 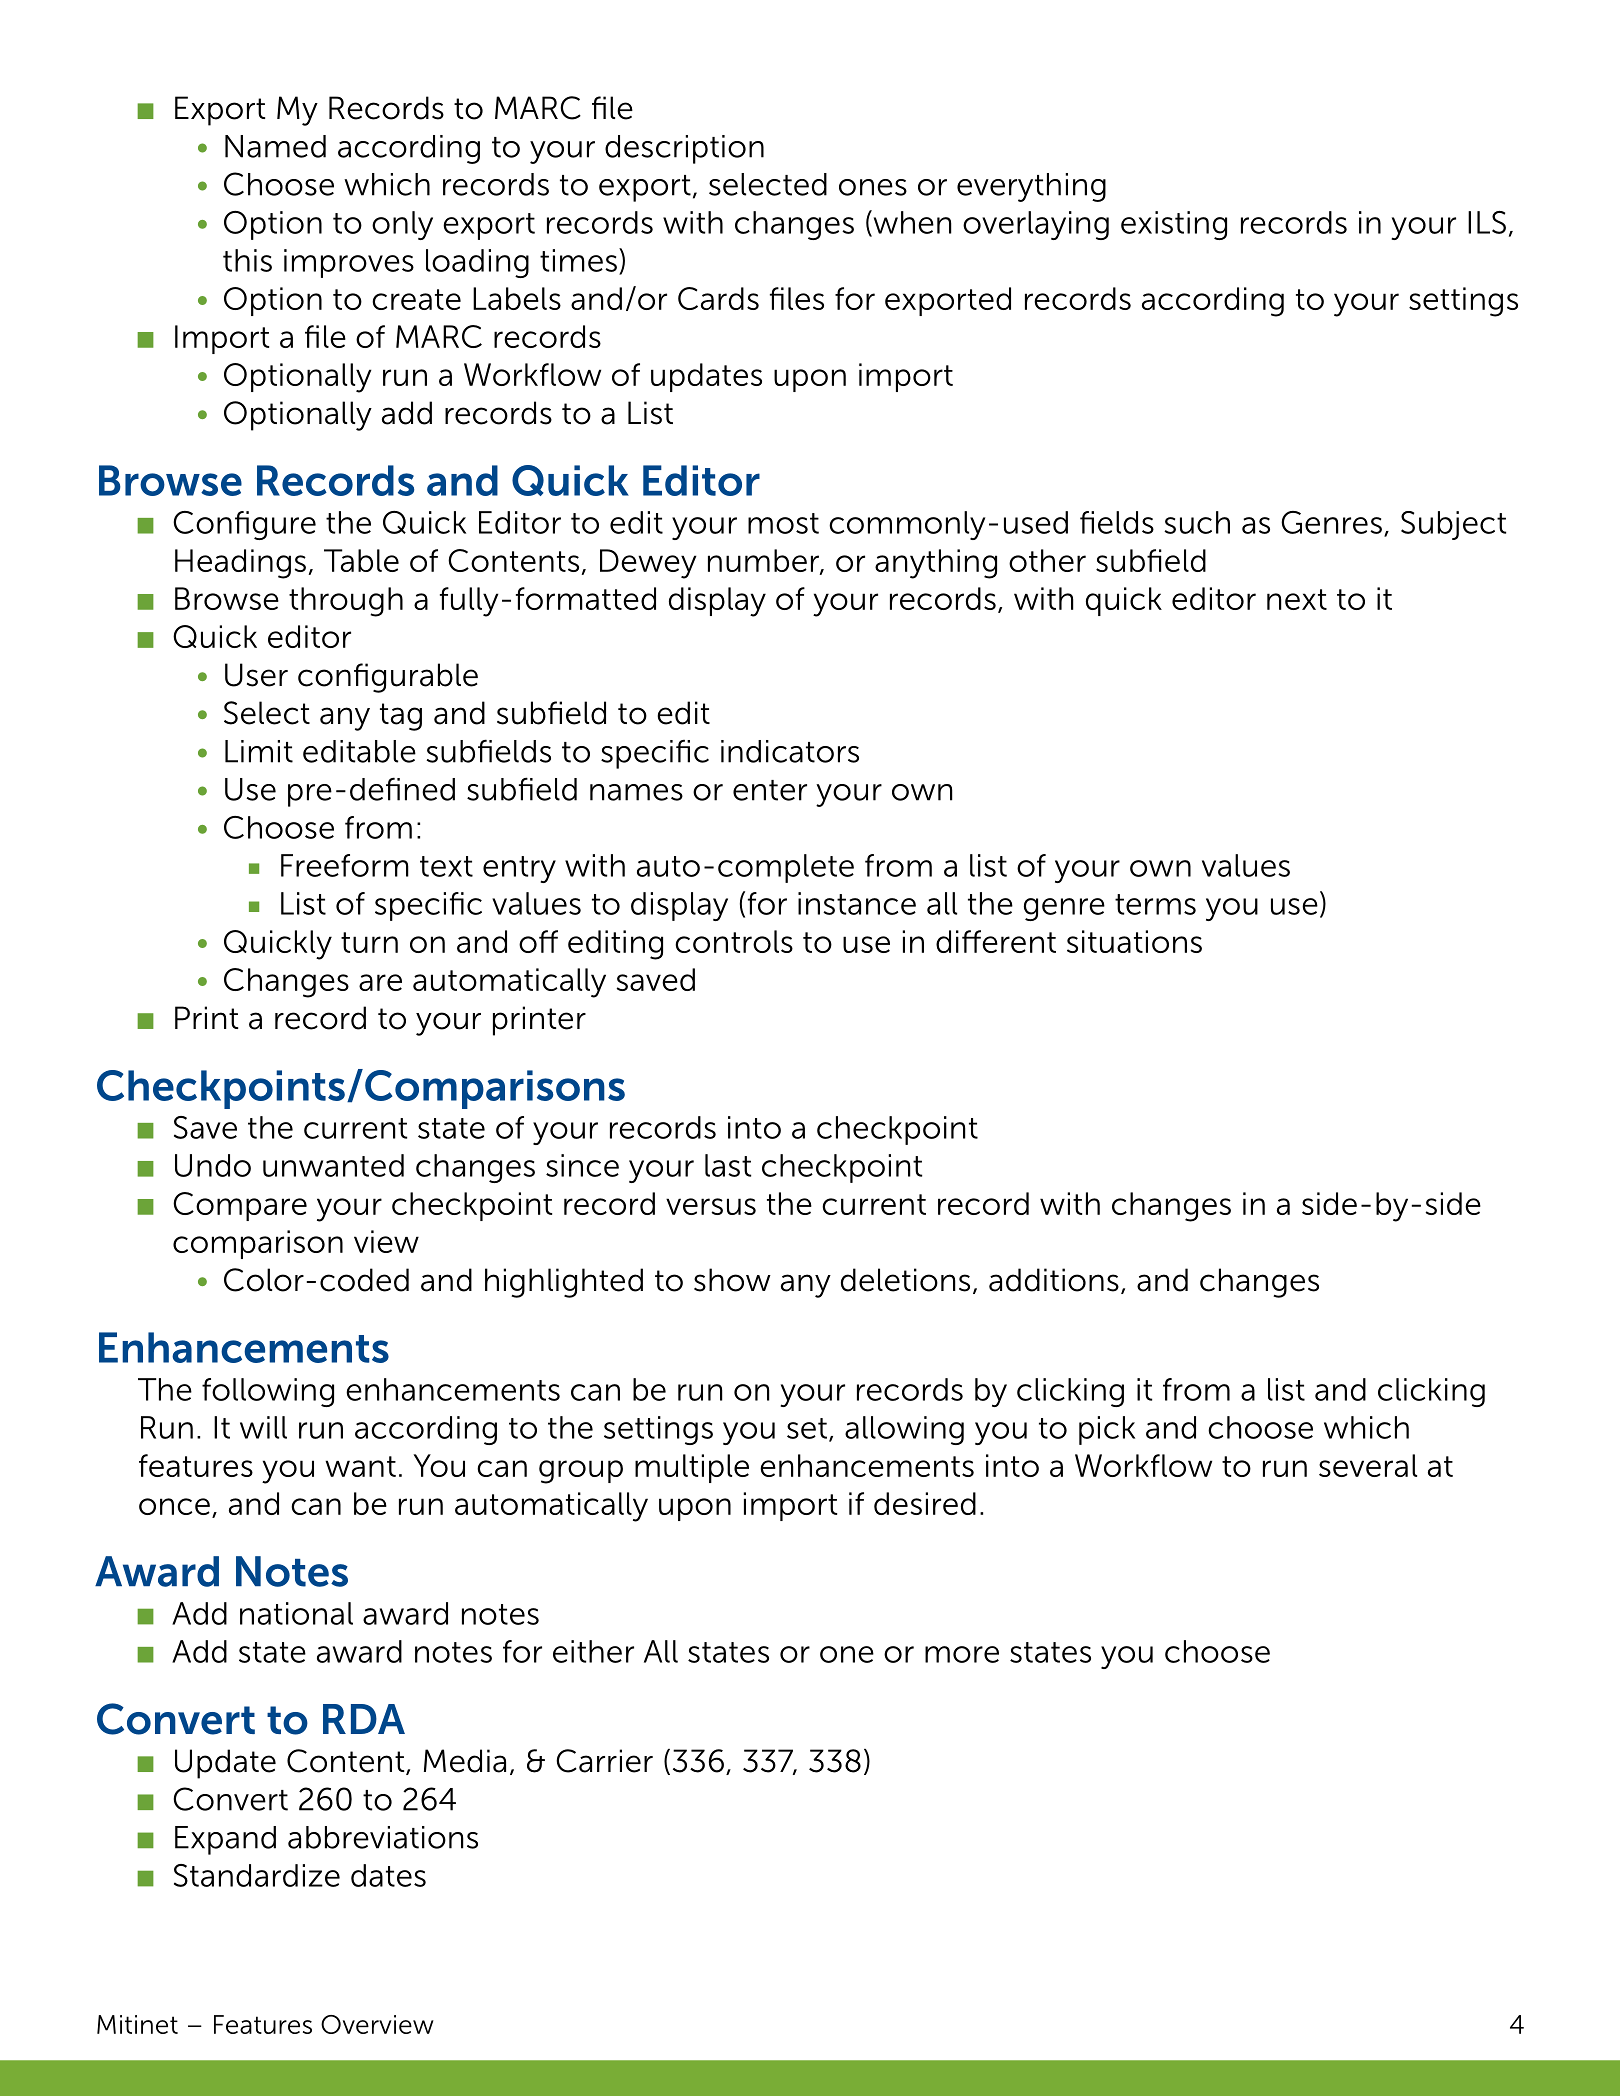 I want to click on situations, so click(x=1134, y=941).
